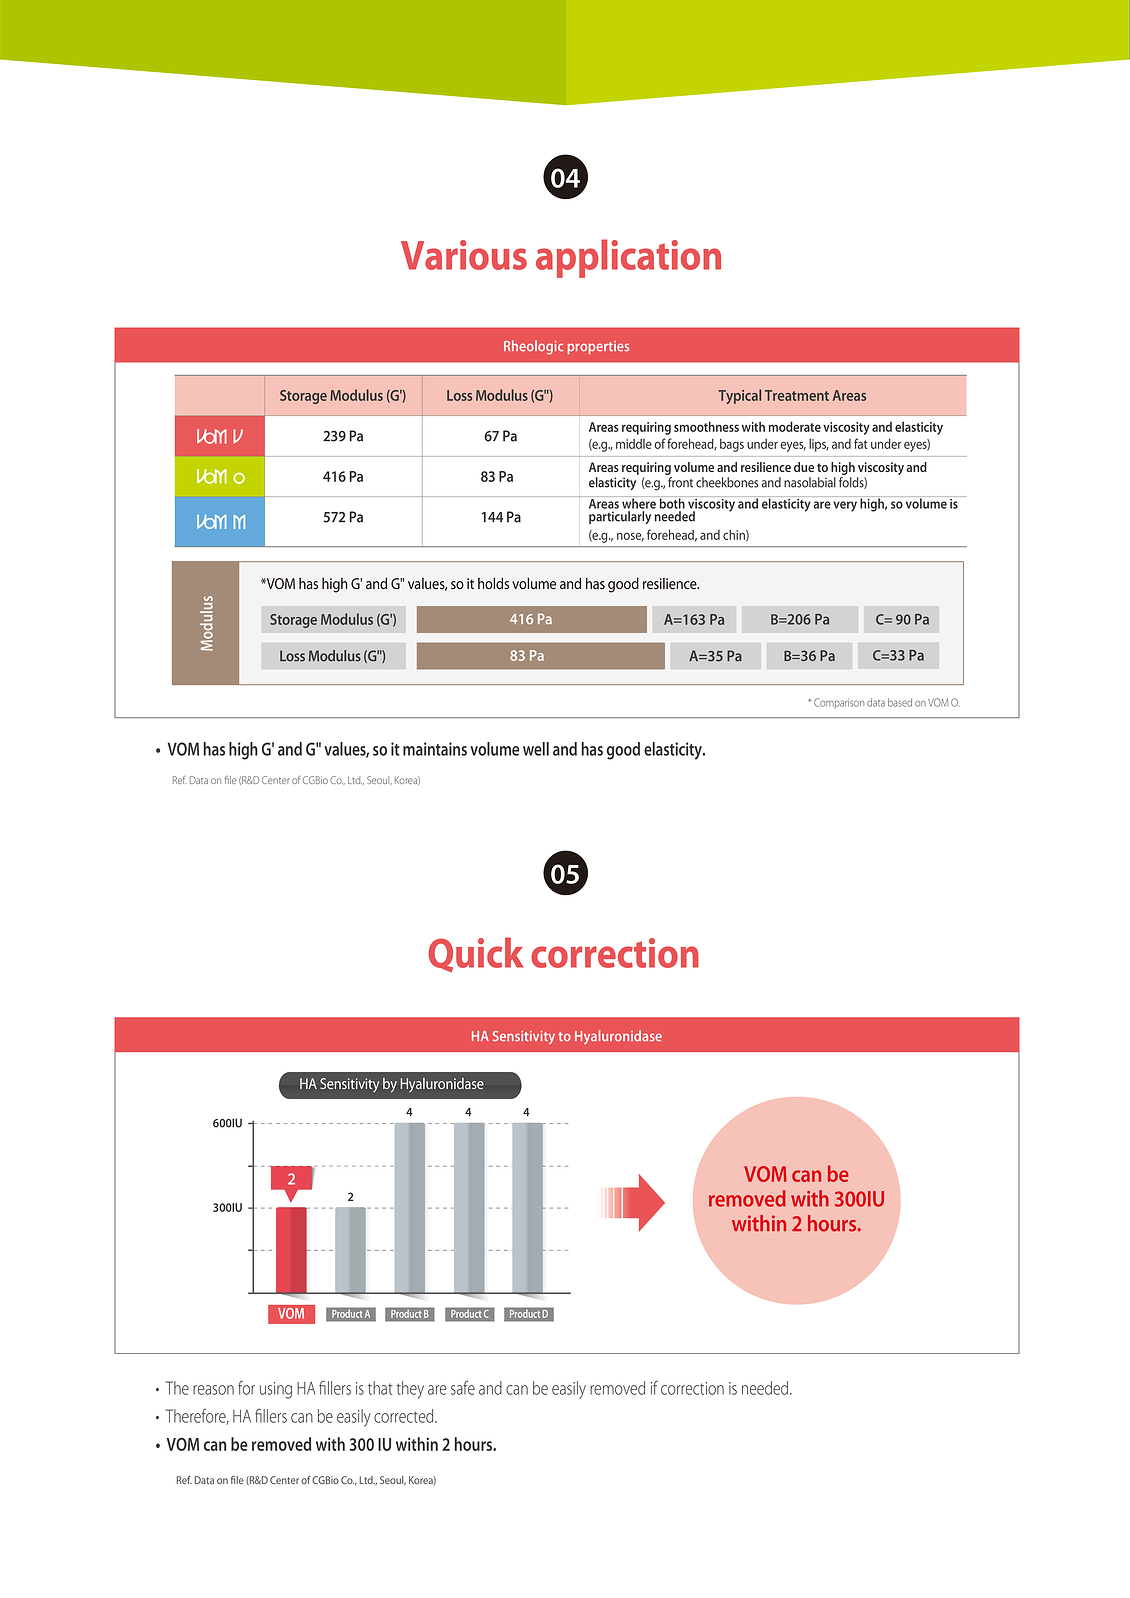 Image resolution: width=1130 pixels, height=1598 pixels. Describe the element at coordinates (839, 703) in the screenshot. I see `Comparison` at that location.
